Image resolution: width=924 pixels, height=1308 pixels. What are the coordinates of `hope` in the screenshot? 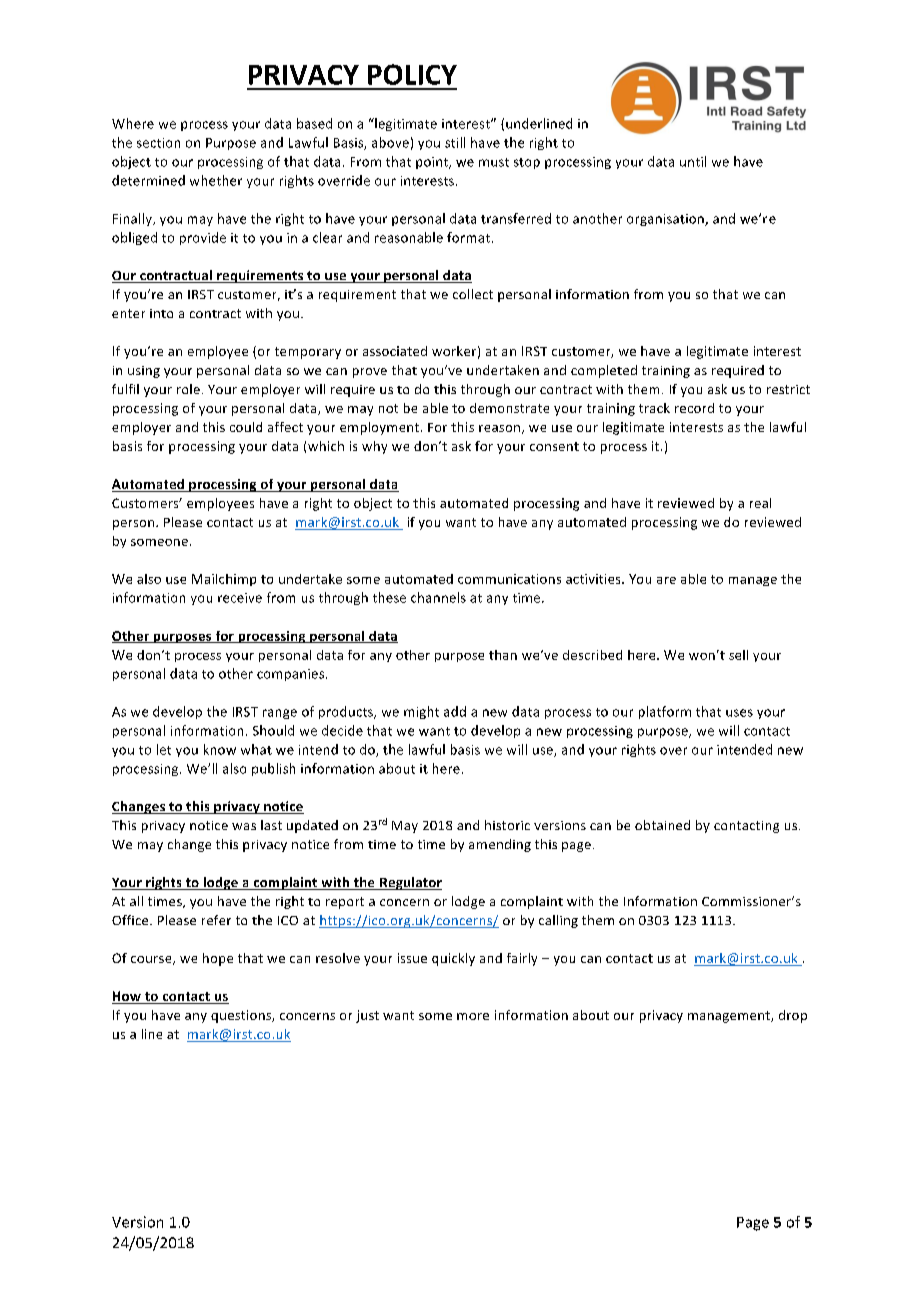 It's located at (218, 959).
